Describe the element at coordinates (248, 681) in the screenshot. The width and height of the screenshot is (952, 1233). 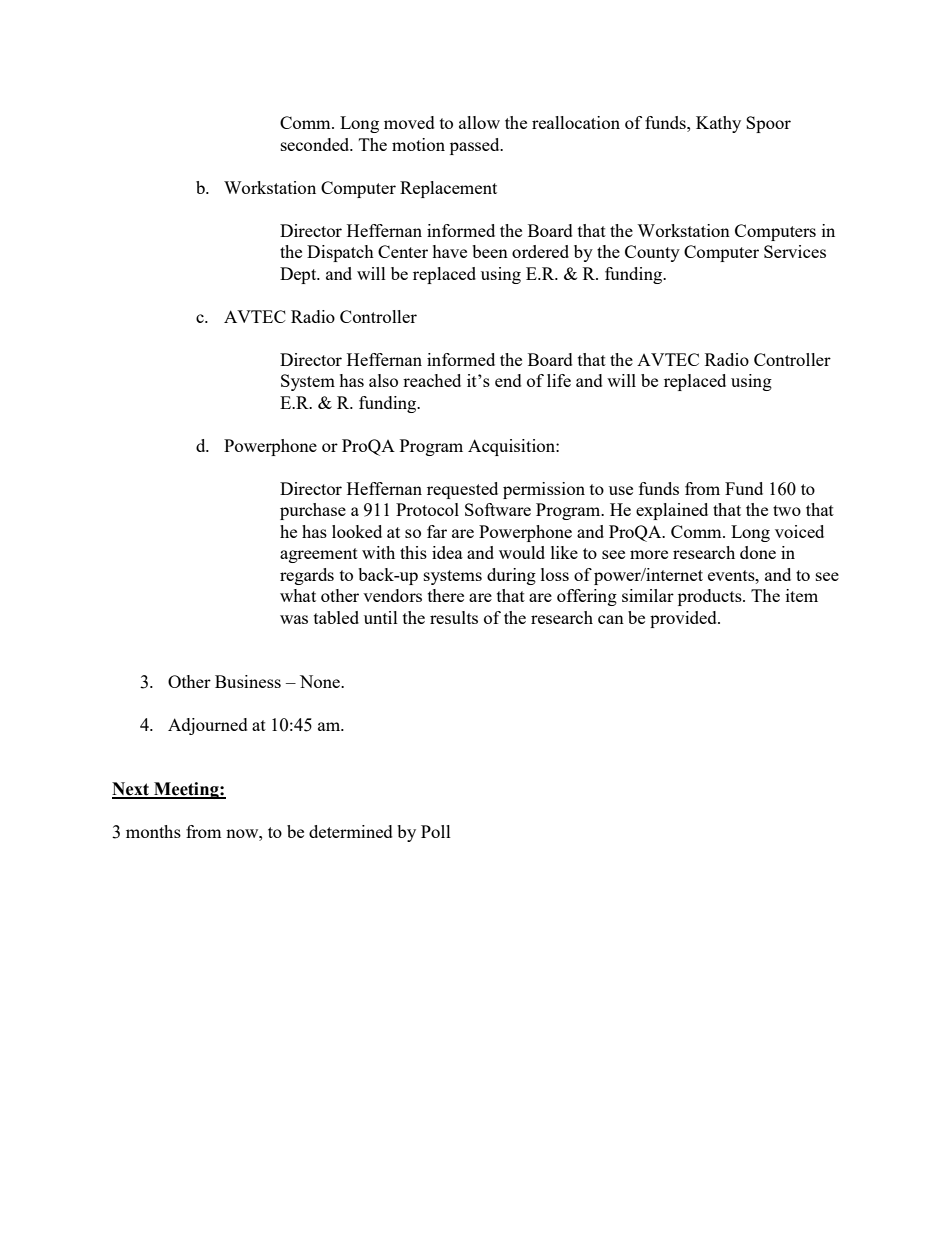
I see `Business` at that location.
